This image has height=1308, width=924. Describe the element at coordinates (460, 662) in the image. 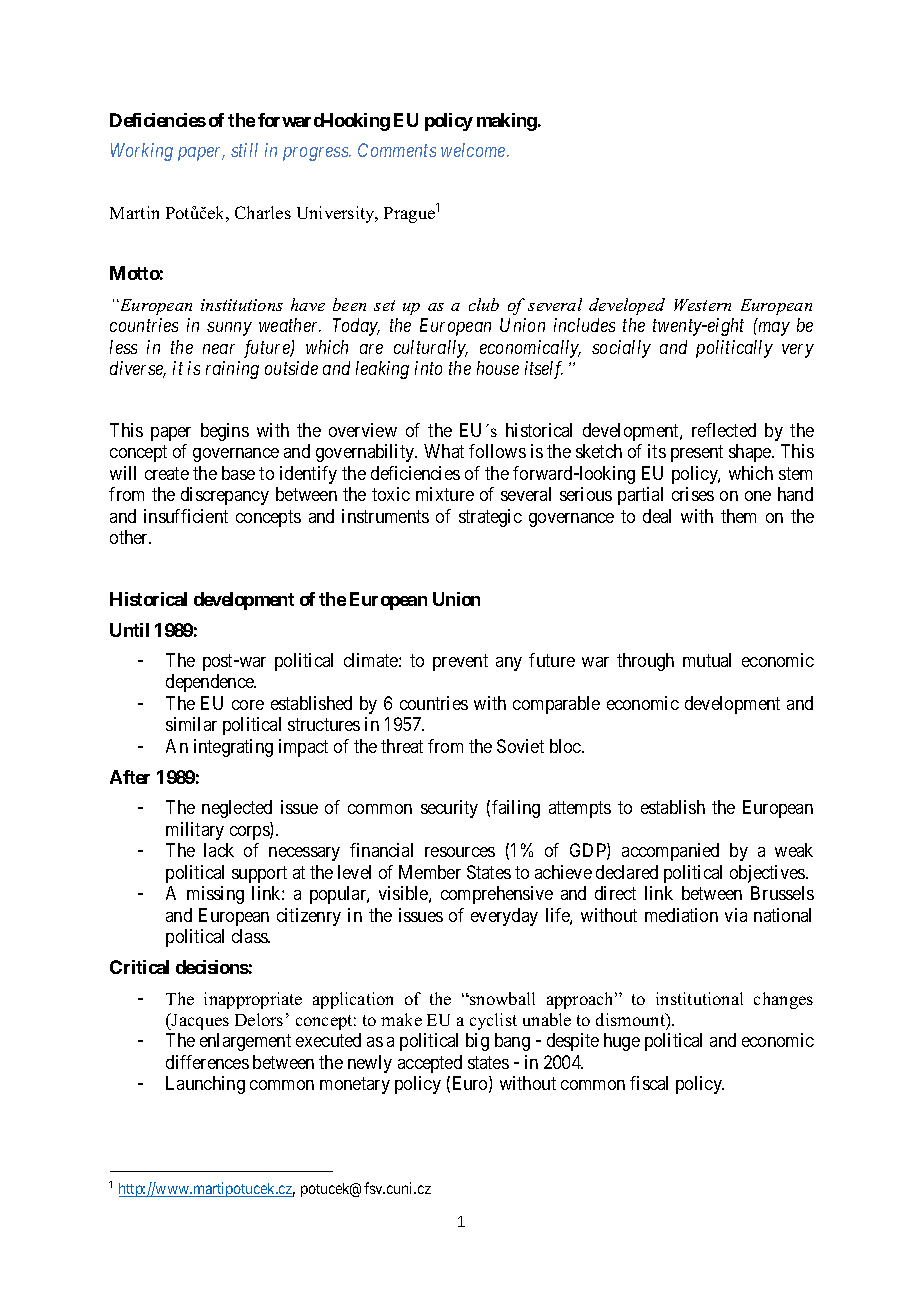

I see `prevent` at that location.
